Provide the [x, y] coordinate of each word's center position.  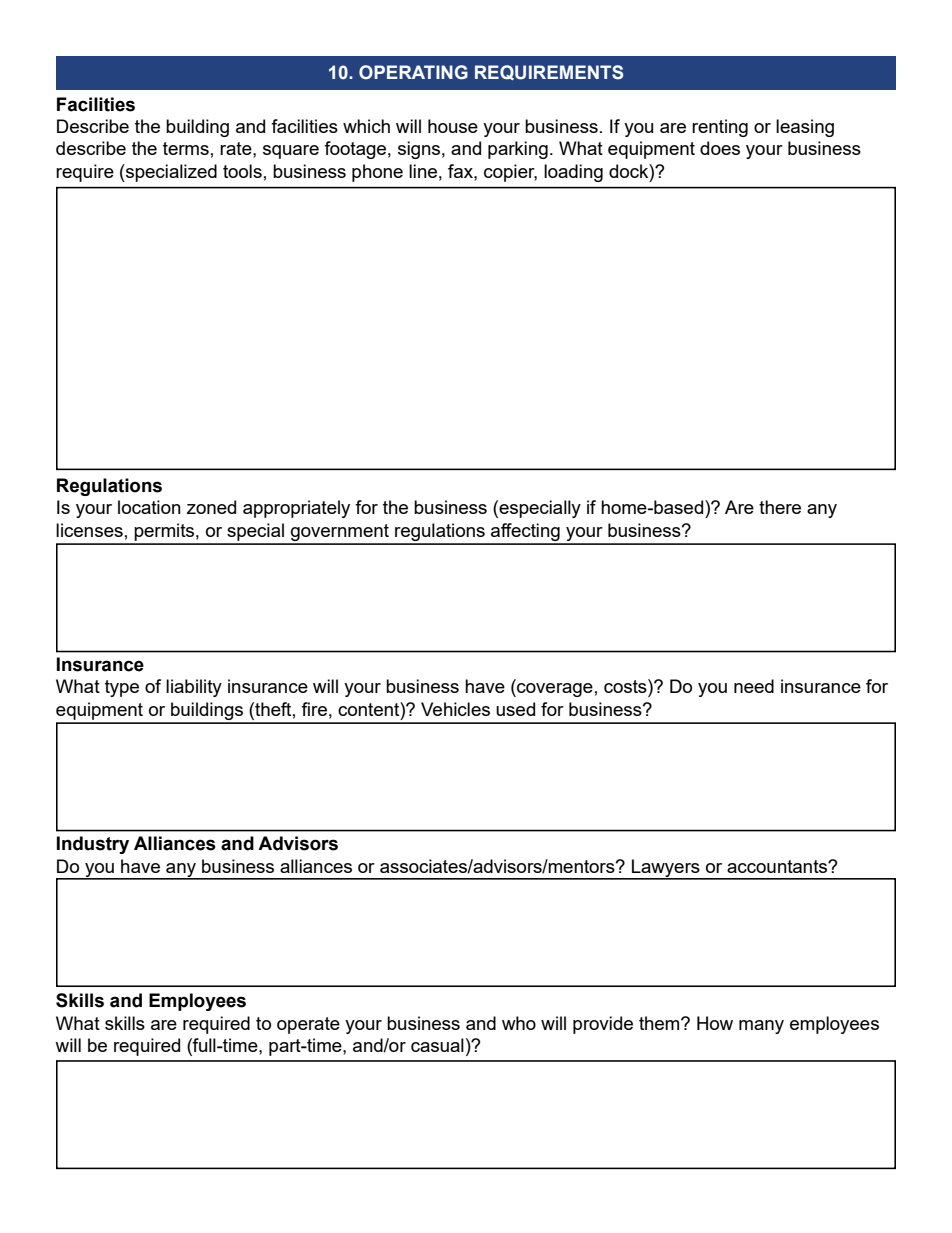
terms [186, 148]
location [149, 507]
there [780, 507]
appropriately [296, 509]
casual [437, 1045]
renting [720, 128]
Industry [93, 845]
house [453, 126]
